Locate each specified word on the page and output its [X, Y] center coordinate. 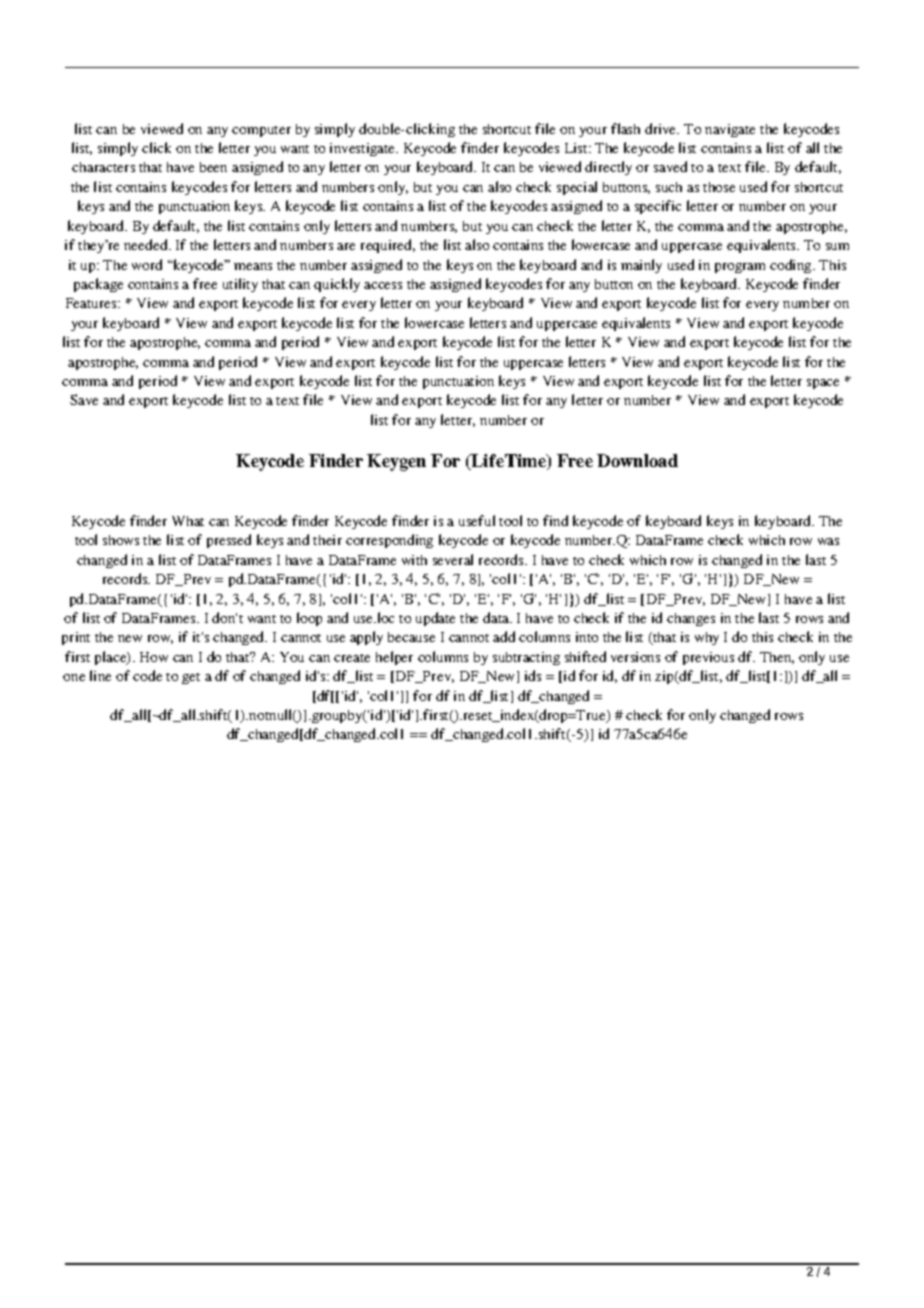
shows [121, 540]
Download [637, 460]
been [213, 167]
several [453, 559]
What [188, 521]
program [740, 268]
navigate [730, 130]
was [828, 541]
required [388, 246]
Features [92, 303]
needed [147, 244]
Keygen [396, 462]
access [383, 285]
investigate [364, 149]
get [191, 678]
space [823, 384]
